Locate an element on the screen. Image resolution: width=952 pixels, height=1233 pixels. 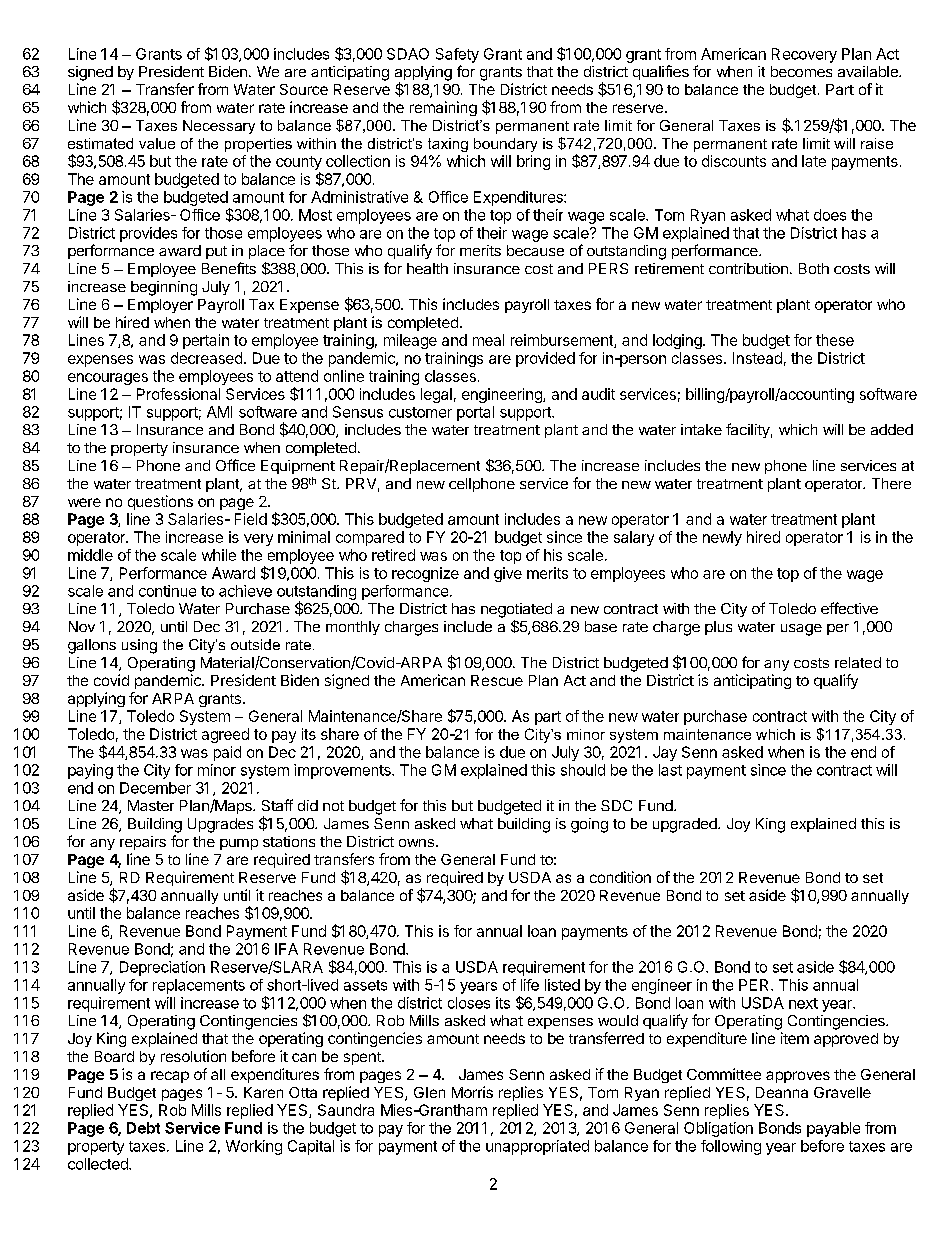
December is located at coordinates (155, 788).
